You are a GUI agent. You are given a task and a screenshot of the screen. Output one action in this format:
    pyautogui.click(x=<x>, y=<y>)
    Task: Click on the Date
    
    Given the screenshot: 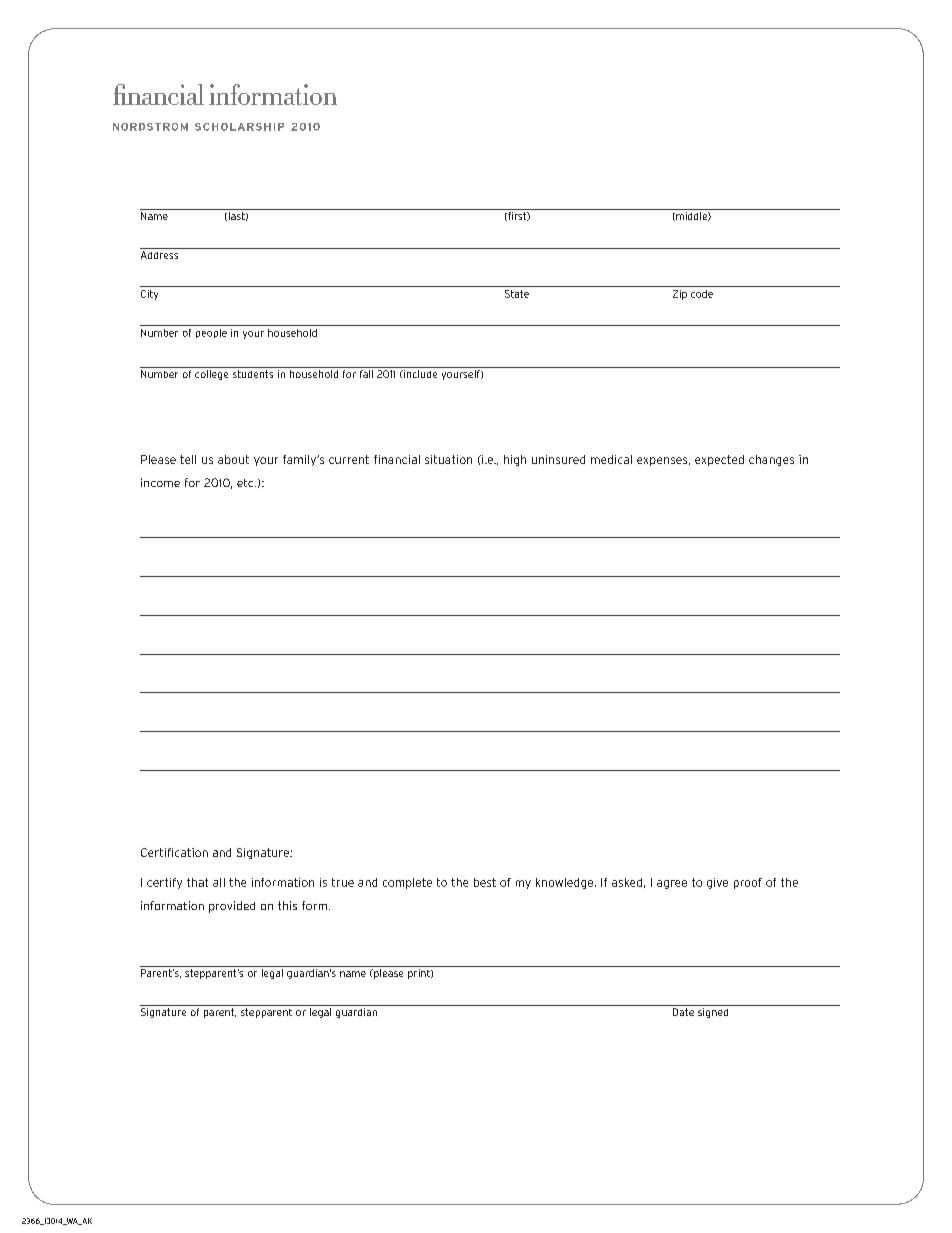 What is the action you would take?
    pyautogui.click(x=683, y=1012)
